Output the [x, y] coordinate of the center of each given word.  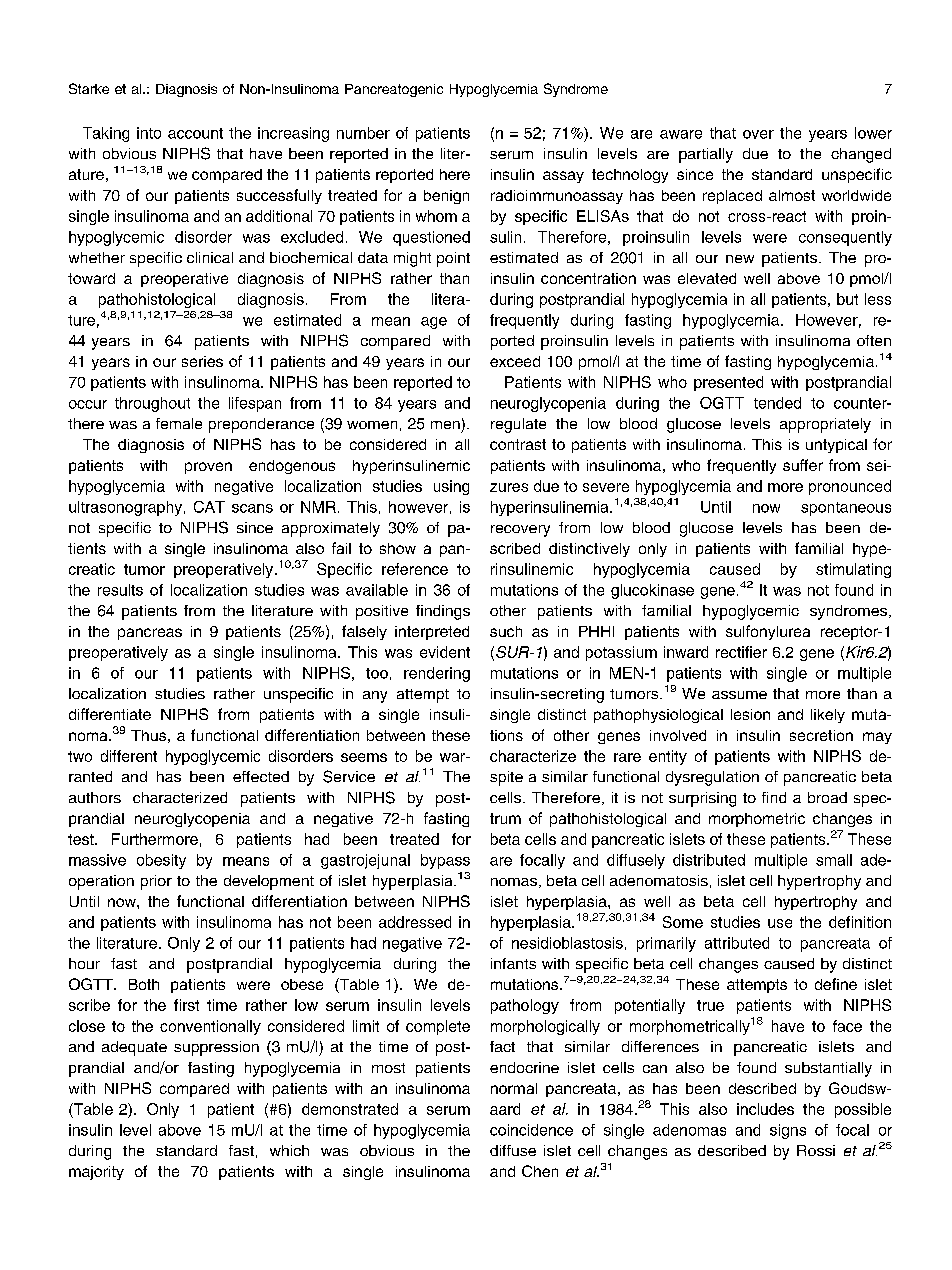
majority [96, 1173]
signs [788, 1131]
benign [446, 197]
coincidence [531, 1130]
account [195, 133]
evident [445, 652]
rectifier [741, 652]
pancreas [150, 634]
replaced [732, 197]
